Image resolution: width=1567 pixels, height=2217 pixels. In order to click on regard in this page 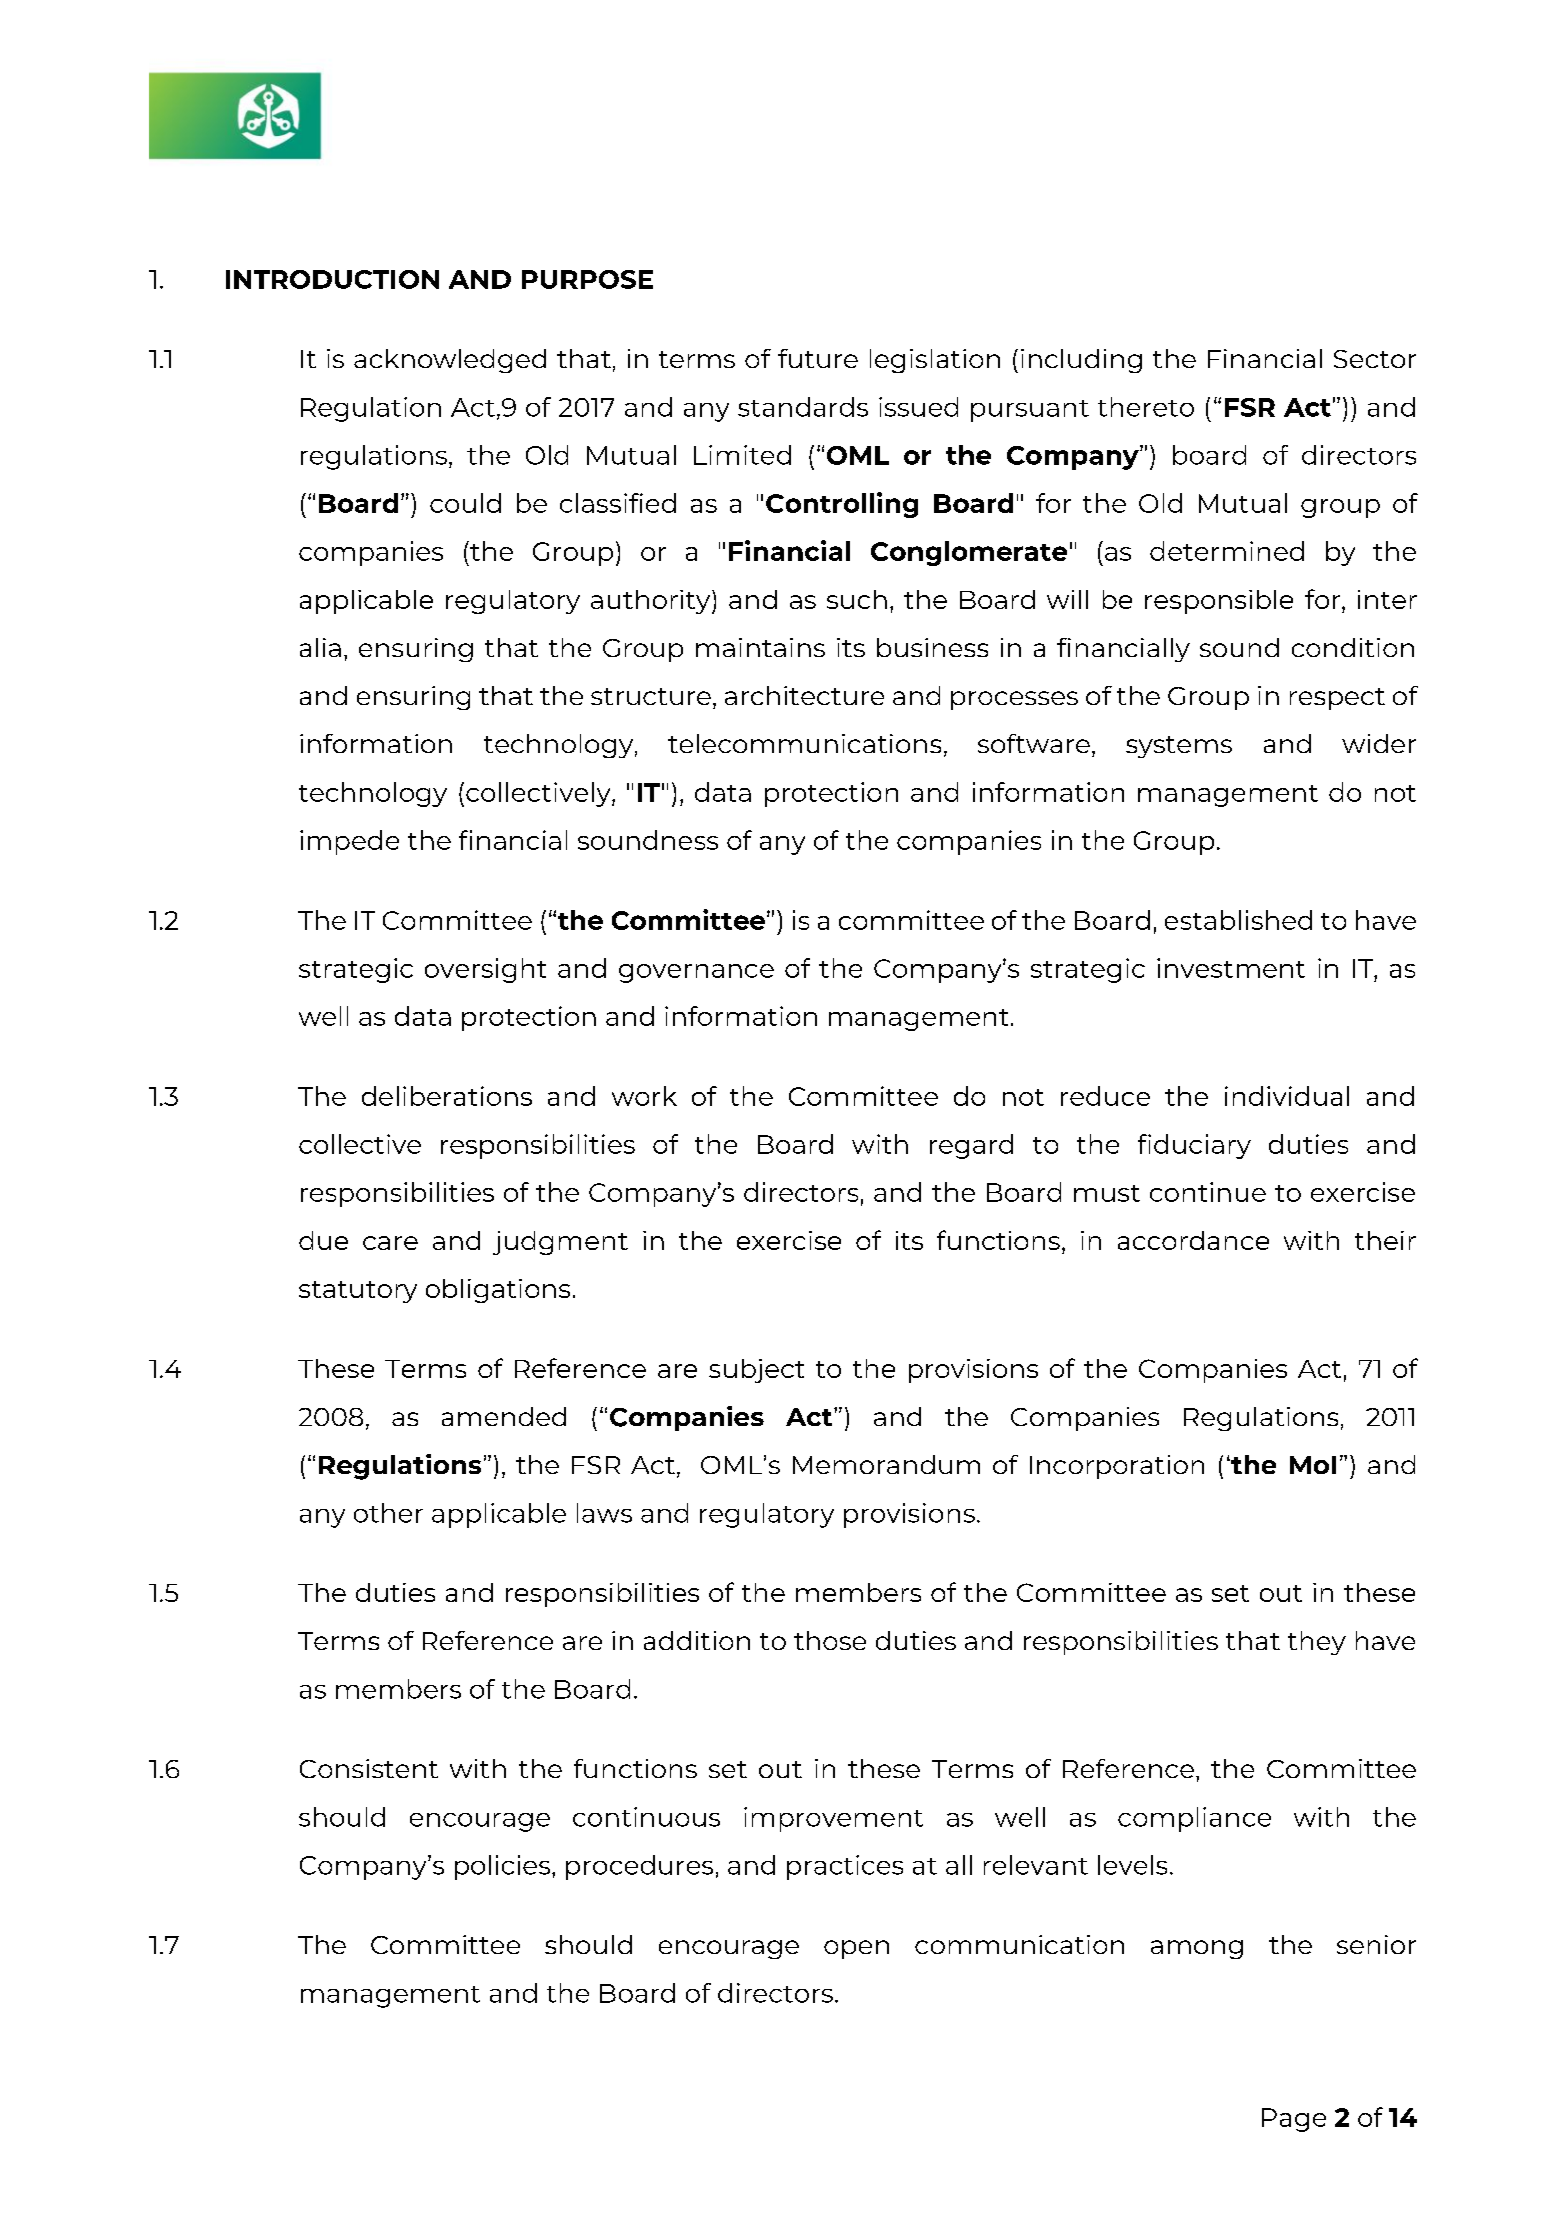, I will do `click(971, 1146)`.
